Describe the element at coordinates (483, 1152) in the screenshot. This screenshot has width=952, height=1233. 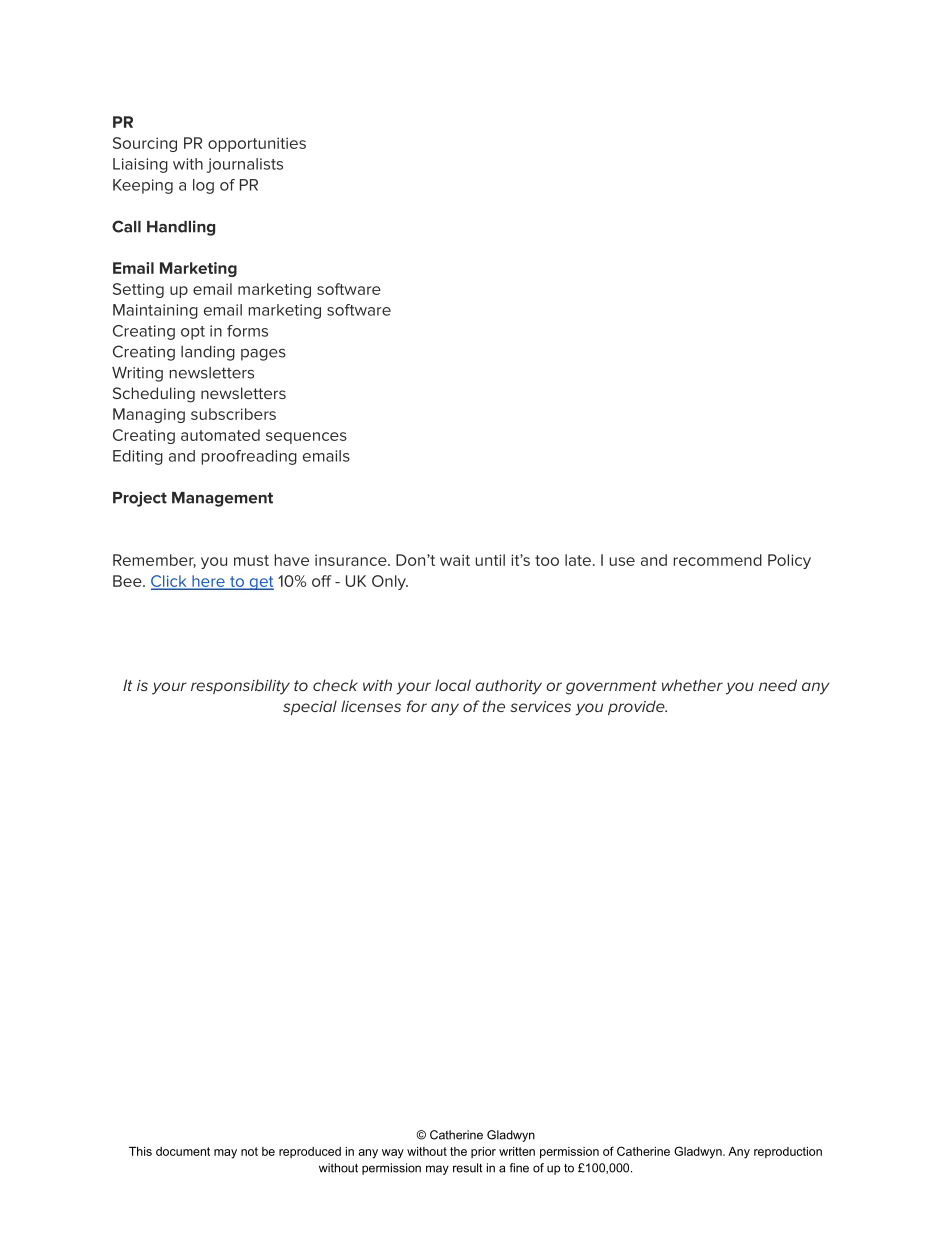
I see `prior` at that location.
